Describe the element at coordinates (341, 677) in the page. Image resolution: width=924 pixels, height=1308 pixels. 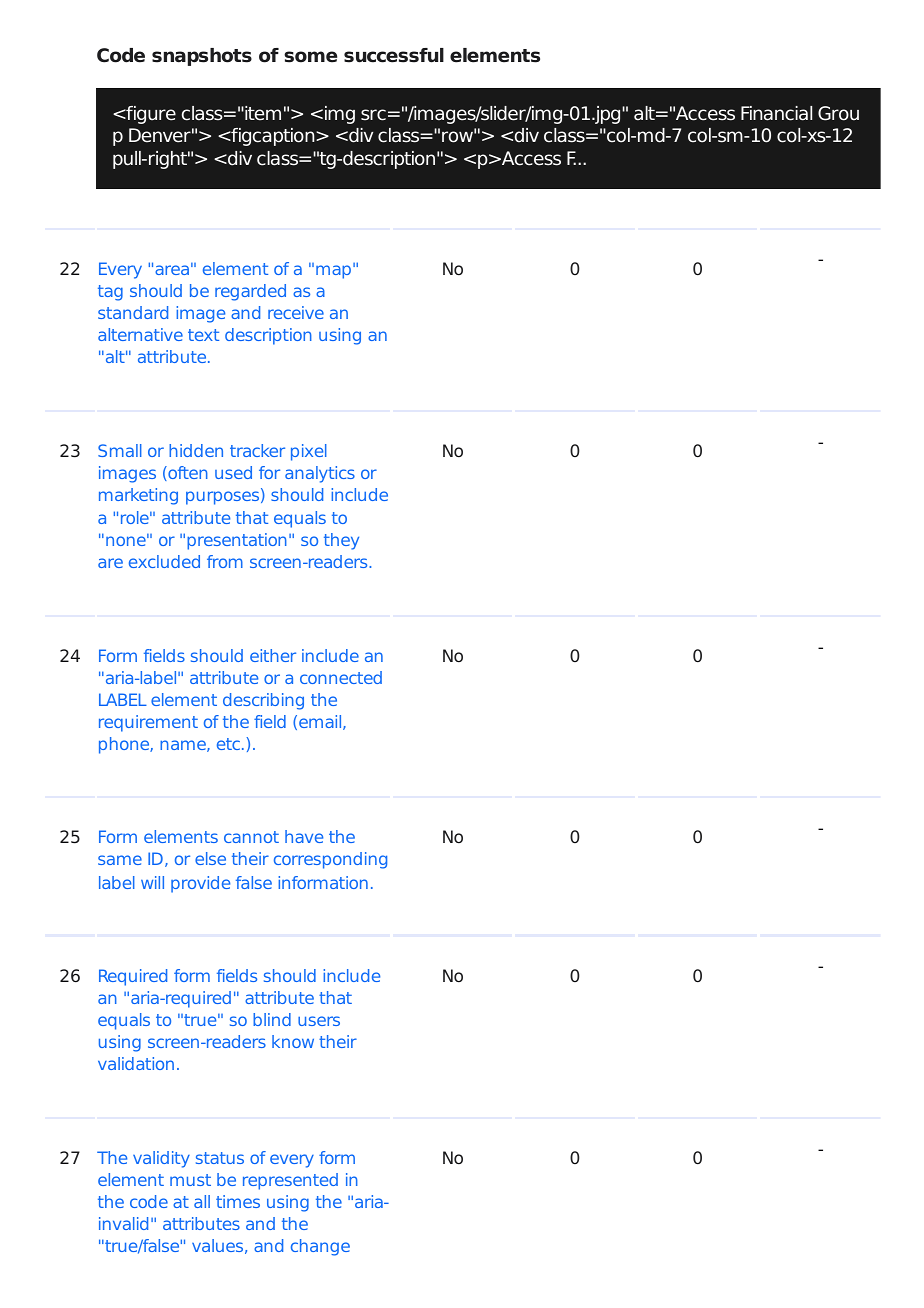
I see `connected` at that location.
